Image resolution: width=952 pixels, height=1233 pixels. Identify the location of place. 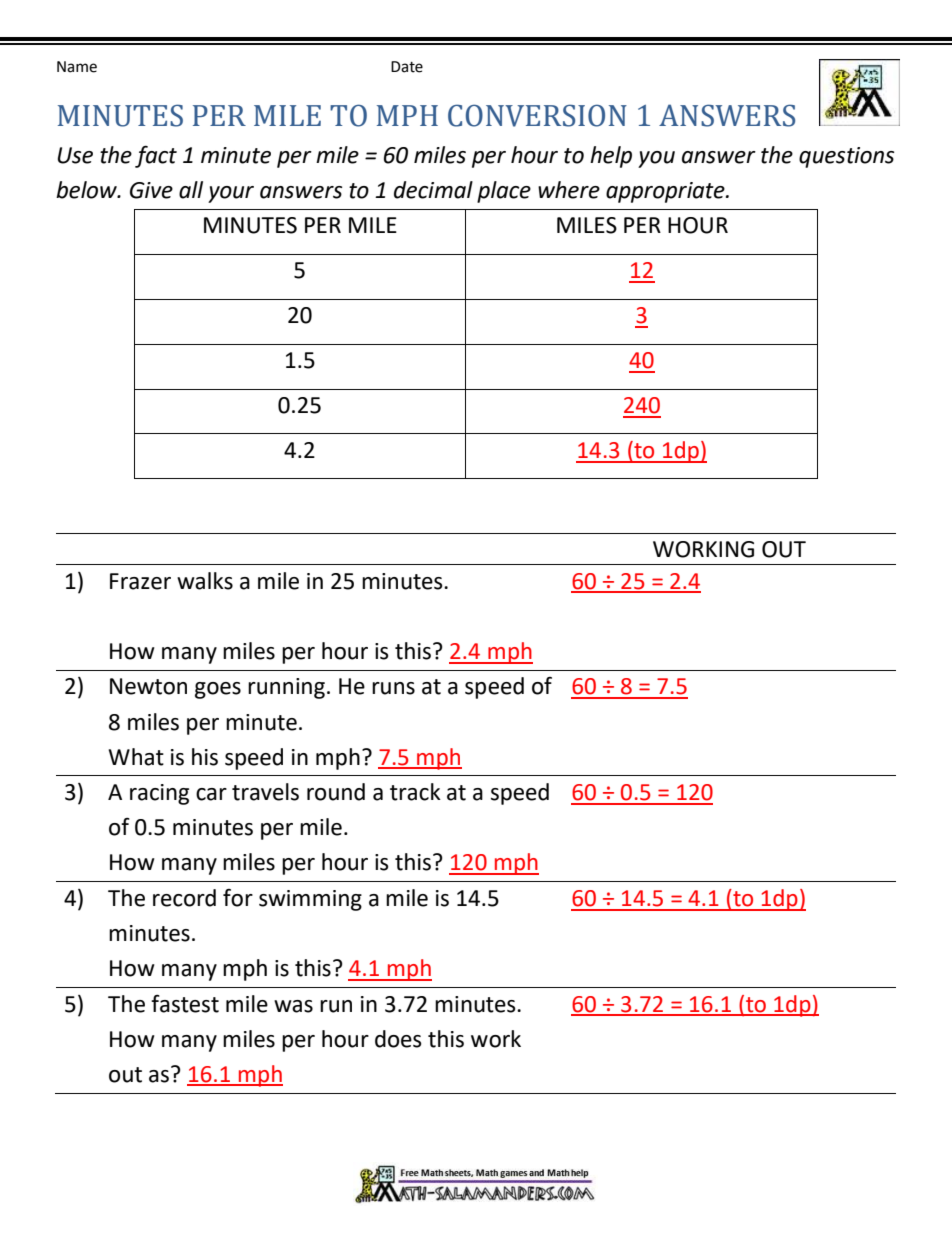
(504, 192).
